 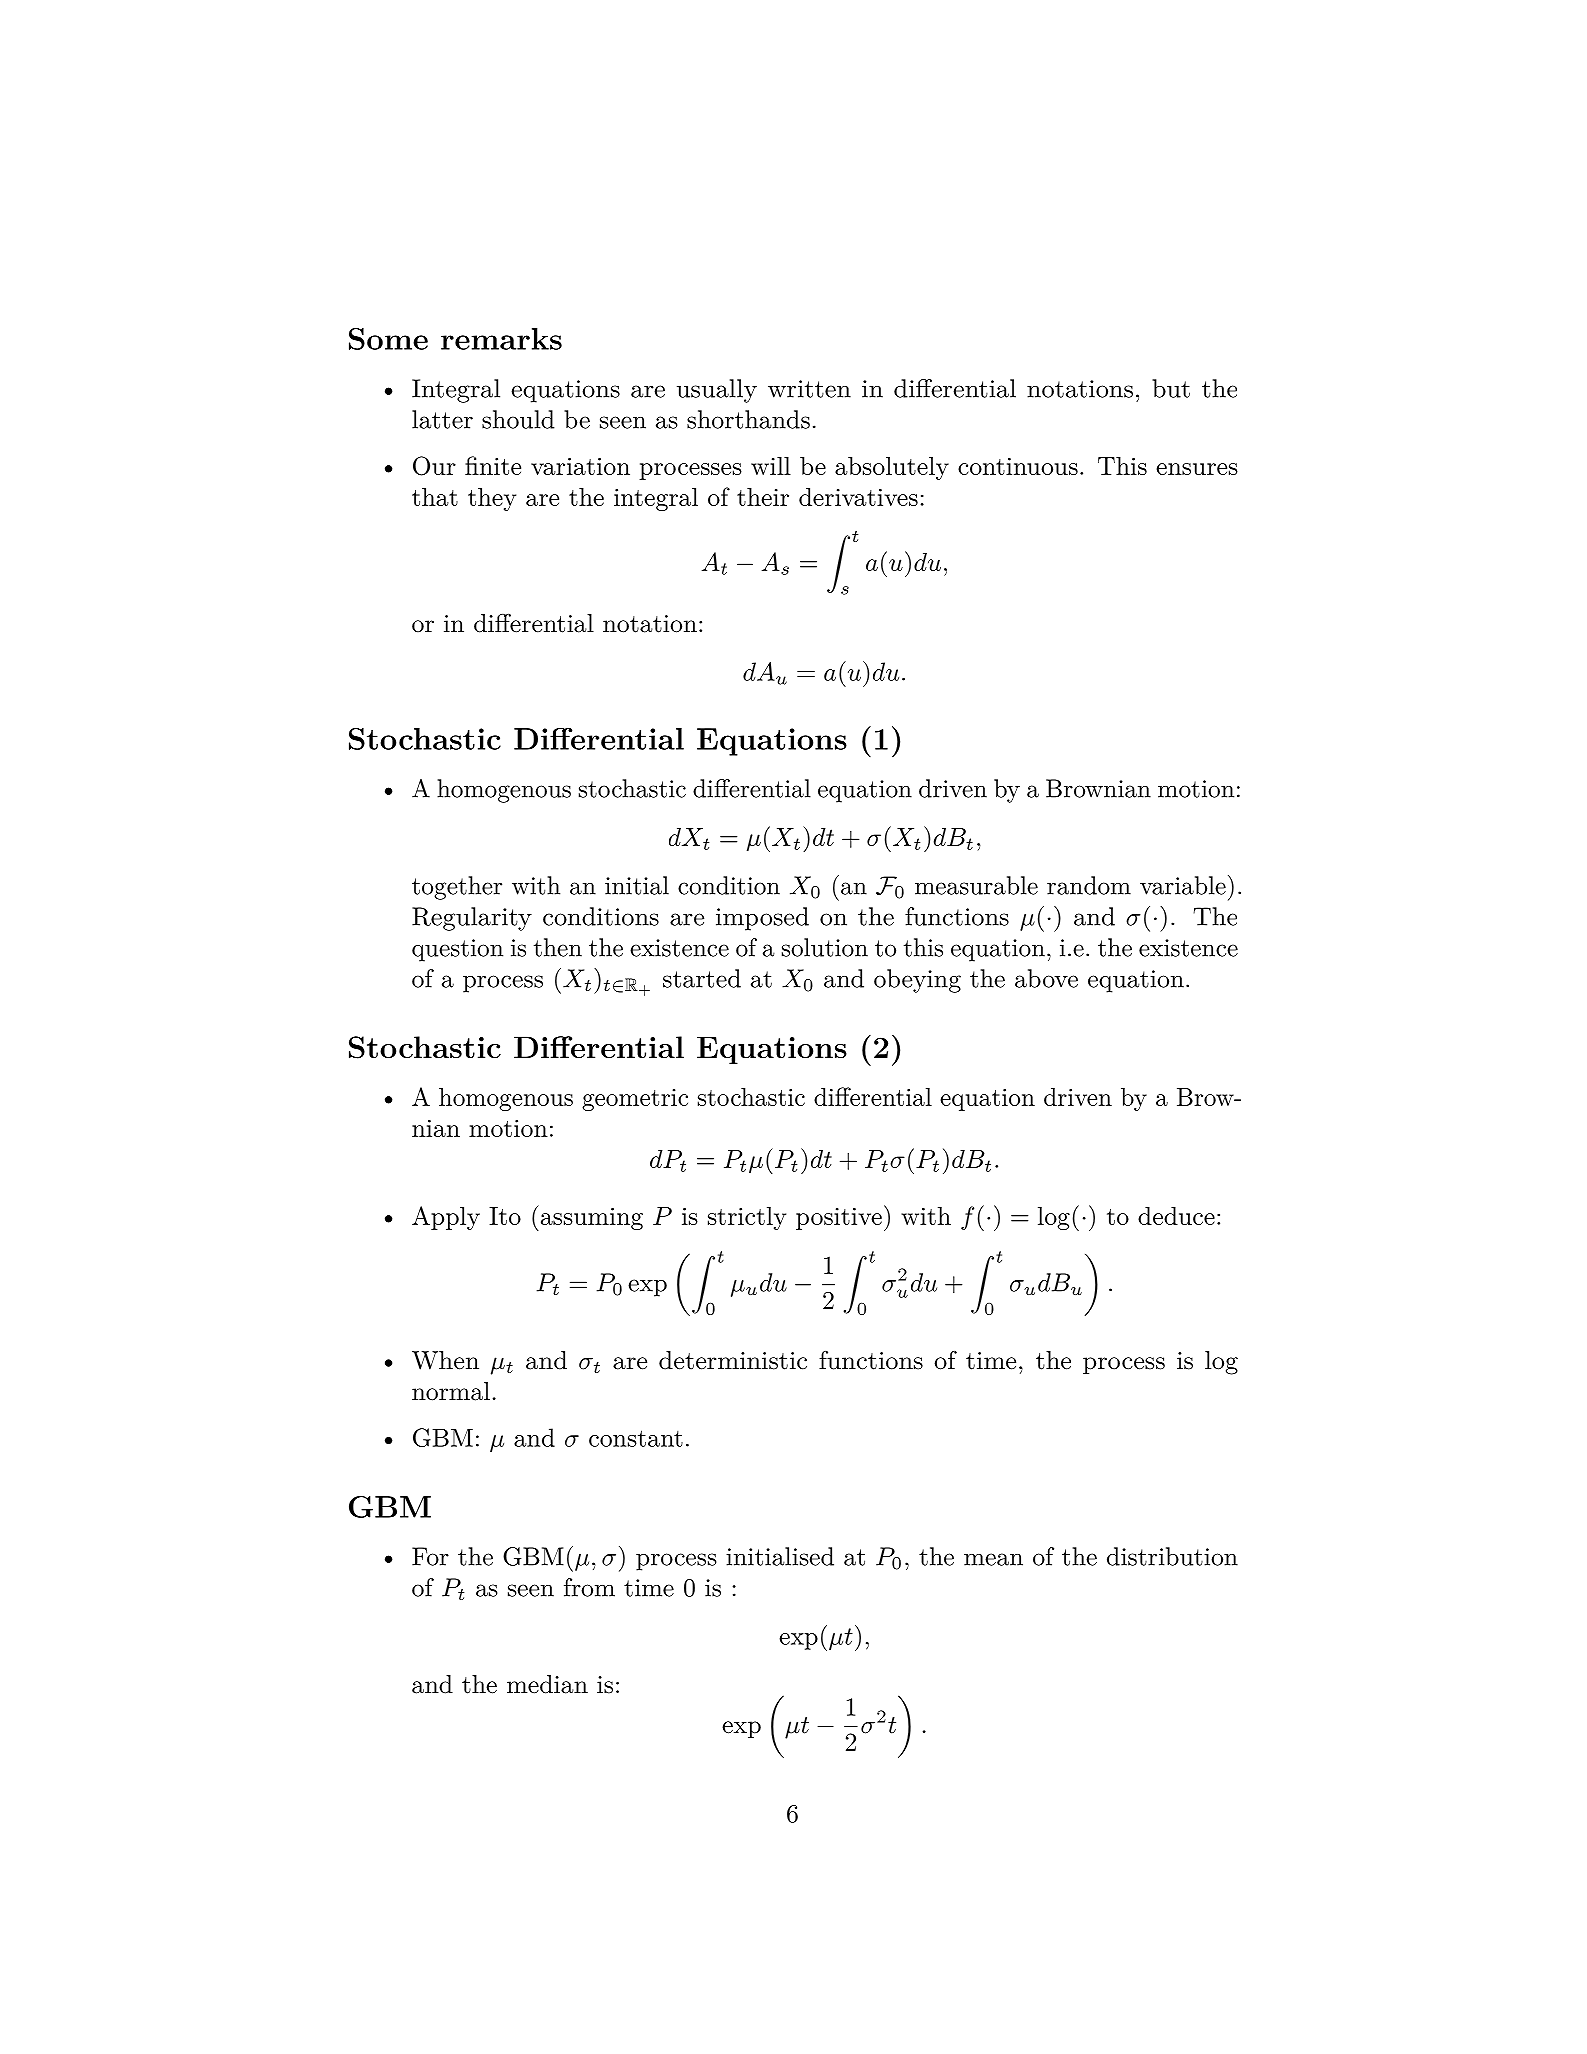 What do you see at coordinates (547, 1684) in the screenshot?
I see `median` at bounding box center [547, 1684].
